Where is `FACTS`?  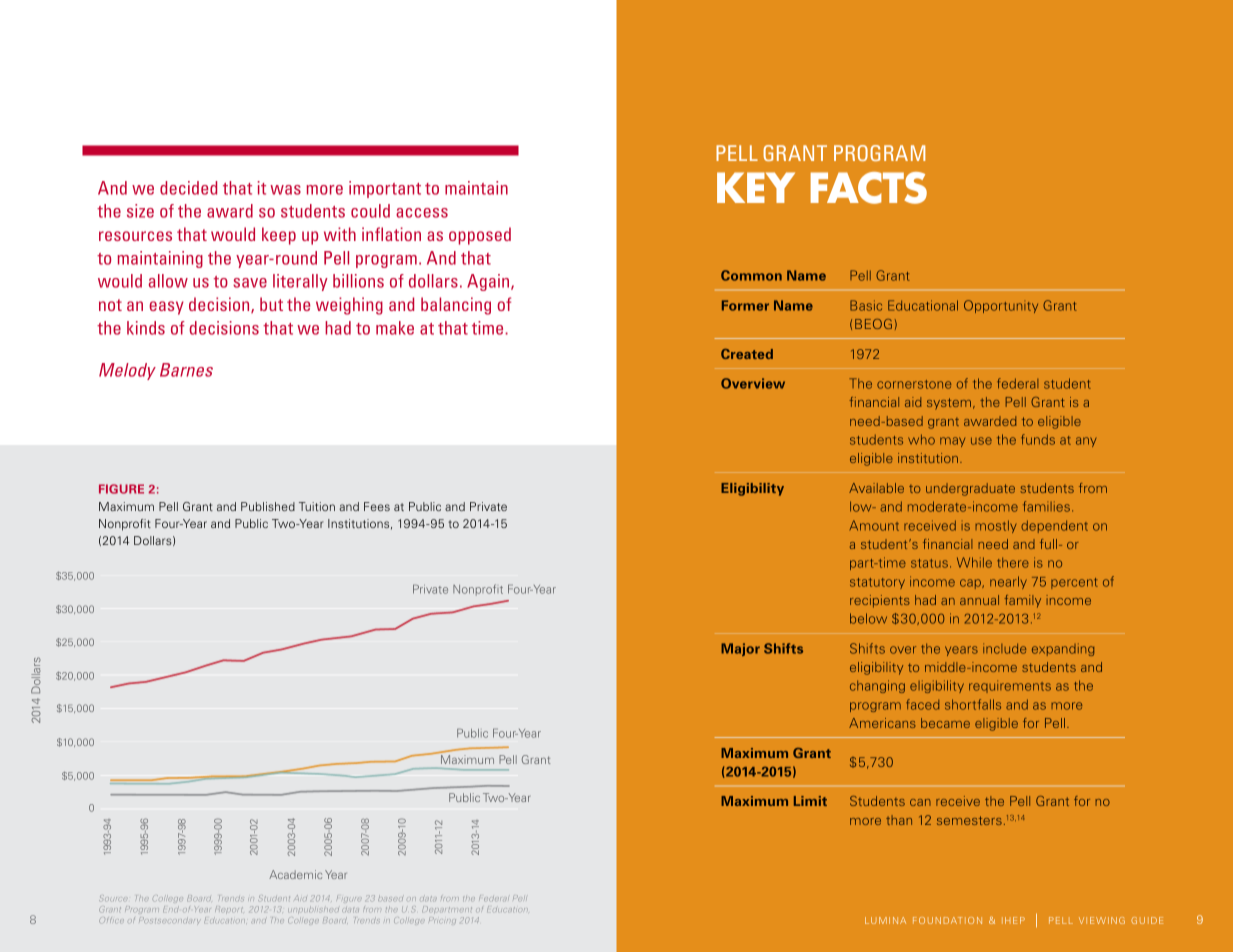
FACTS is located at coordinates (868, 188).
